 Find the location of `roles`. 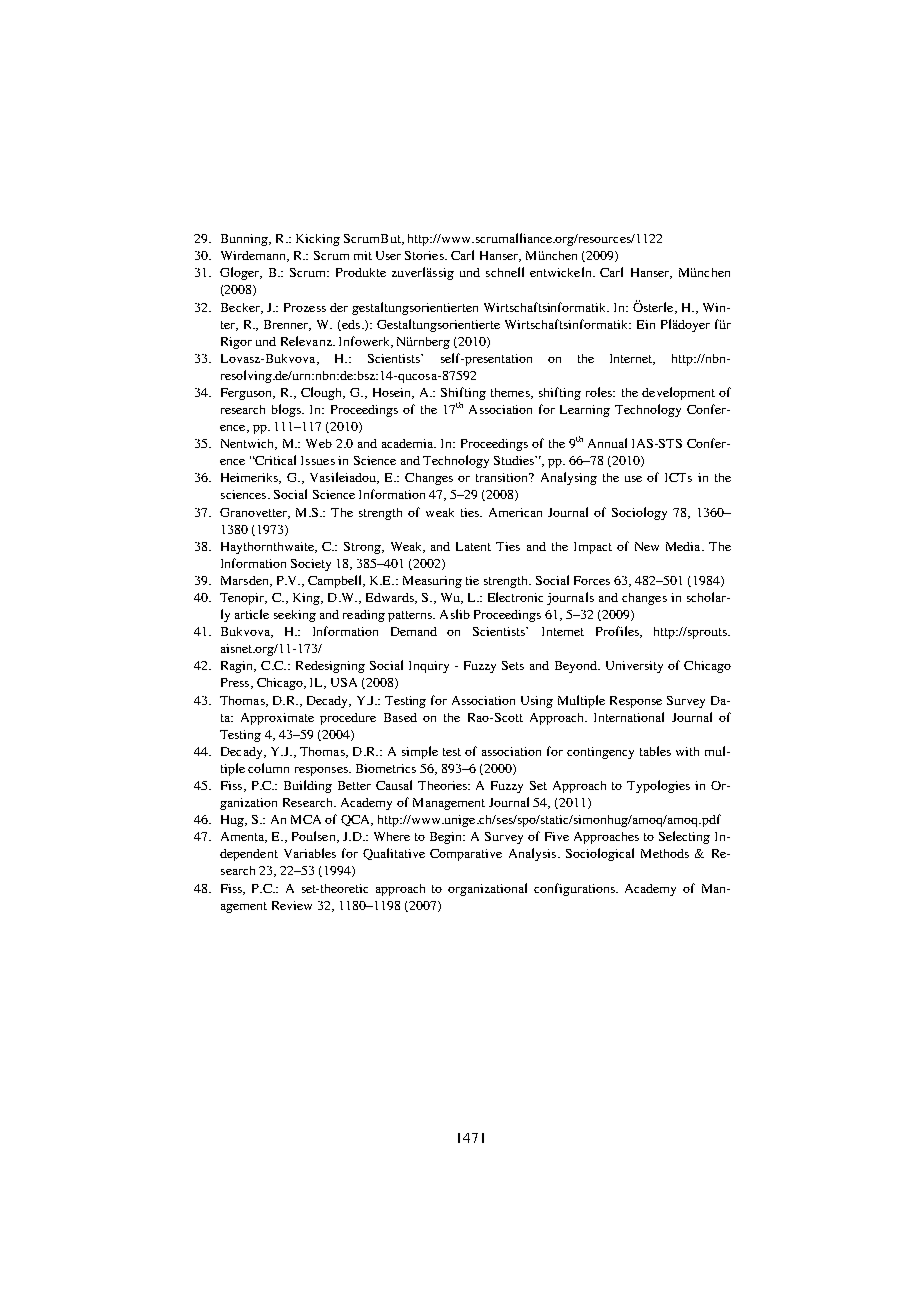

roles is located at coordinates (600, 392).
